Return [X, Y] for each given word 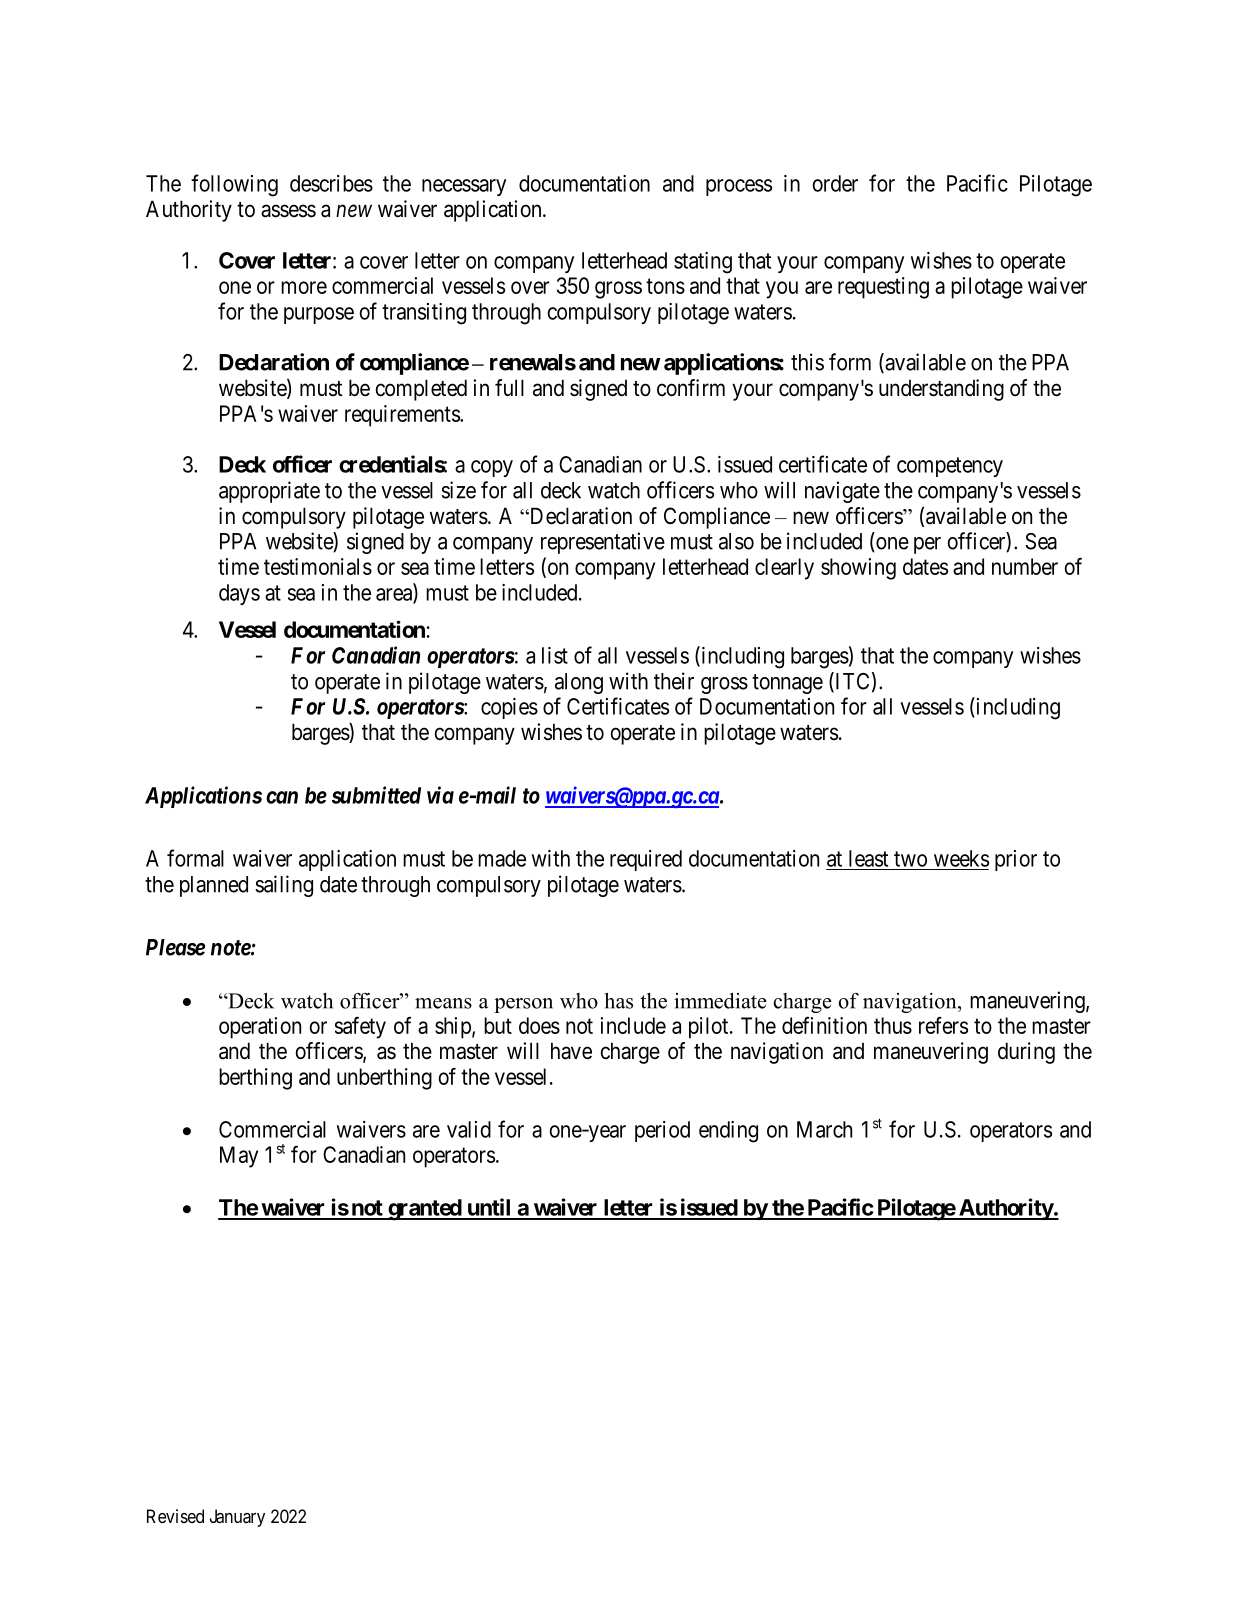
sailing [284, 886]
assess [288, 211]
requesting [883, 288]
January [237, 1518]
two [910, 859]
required [646, 860]
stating [703, 263]
